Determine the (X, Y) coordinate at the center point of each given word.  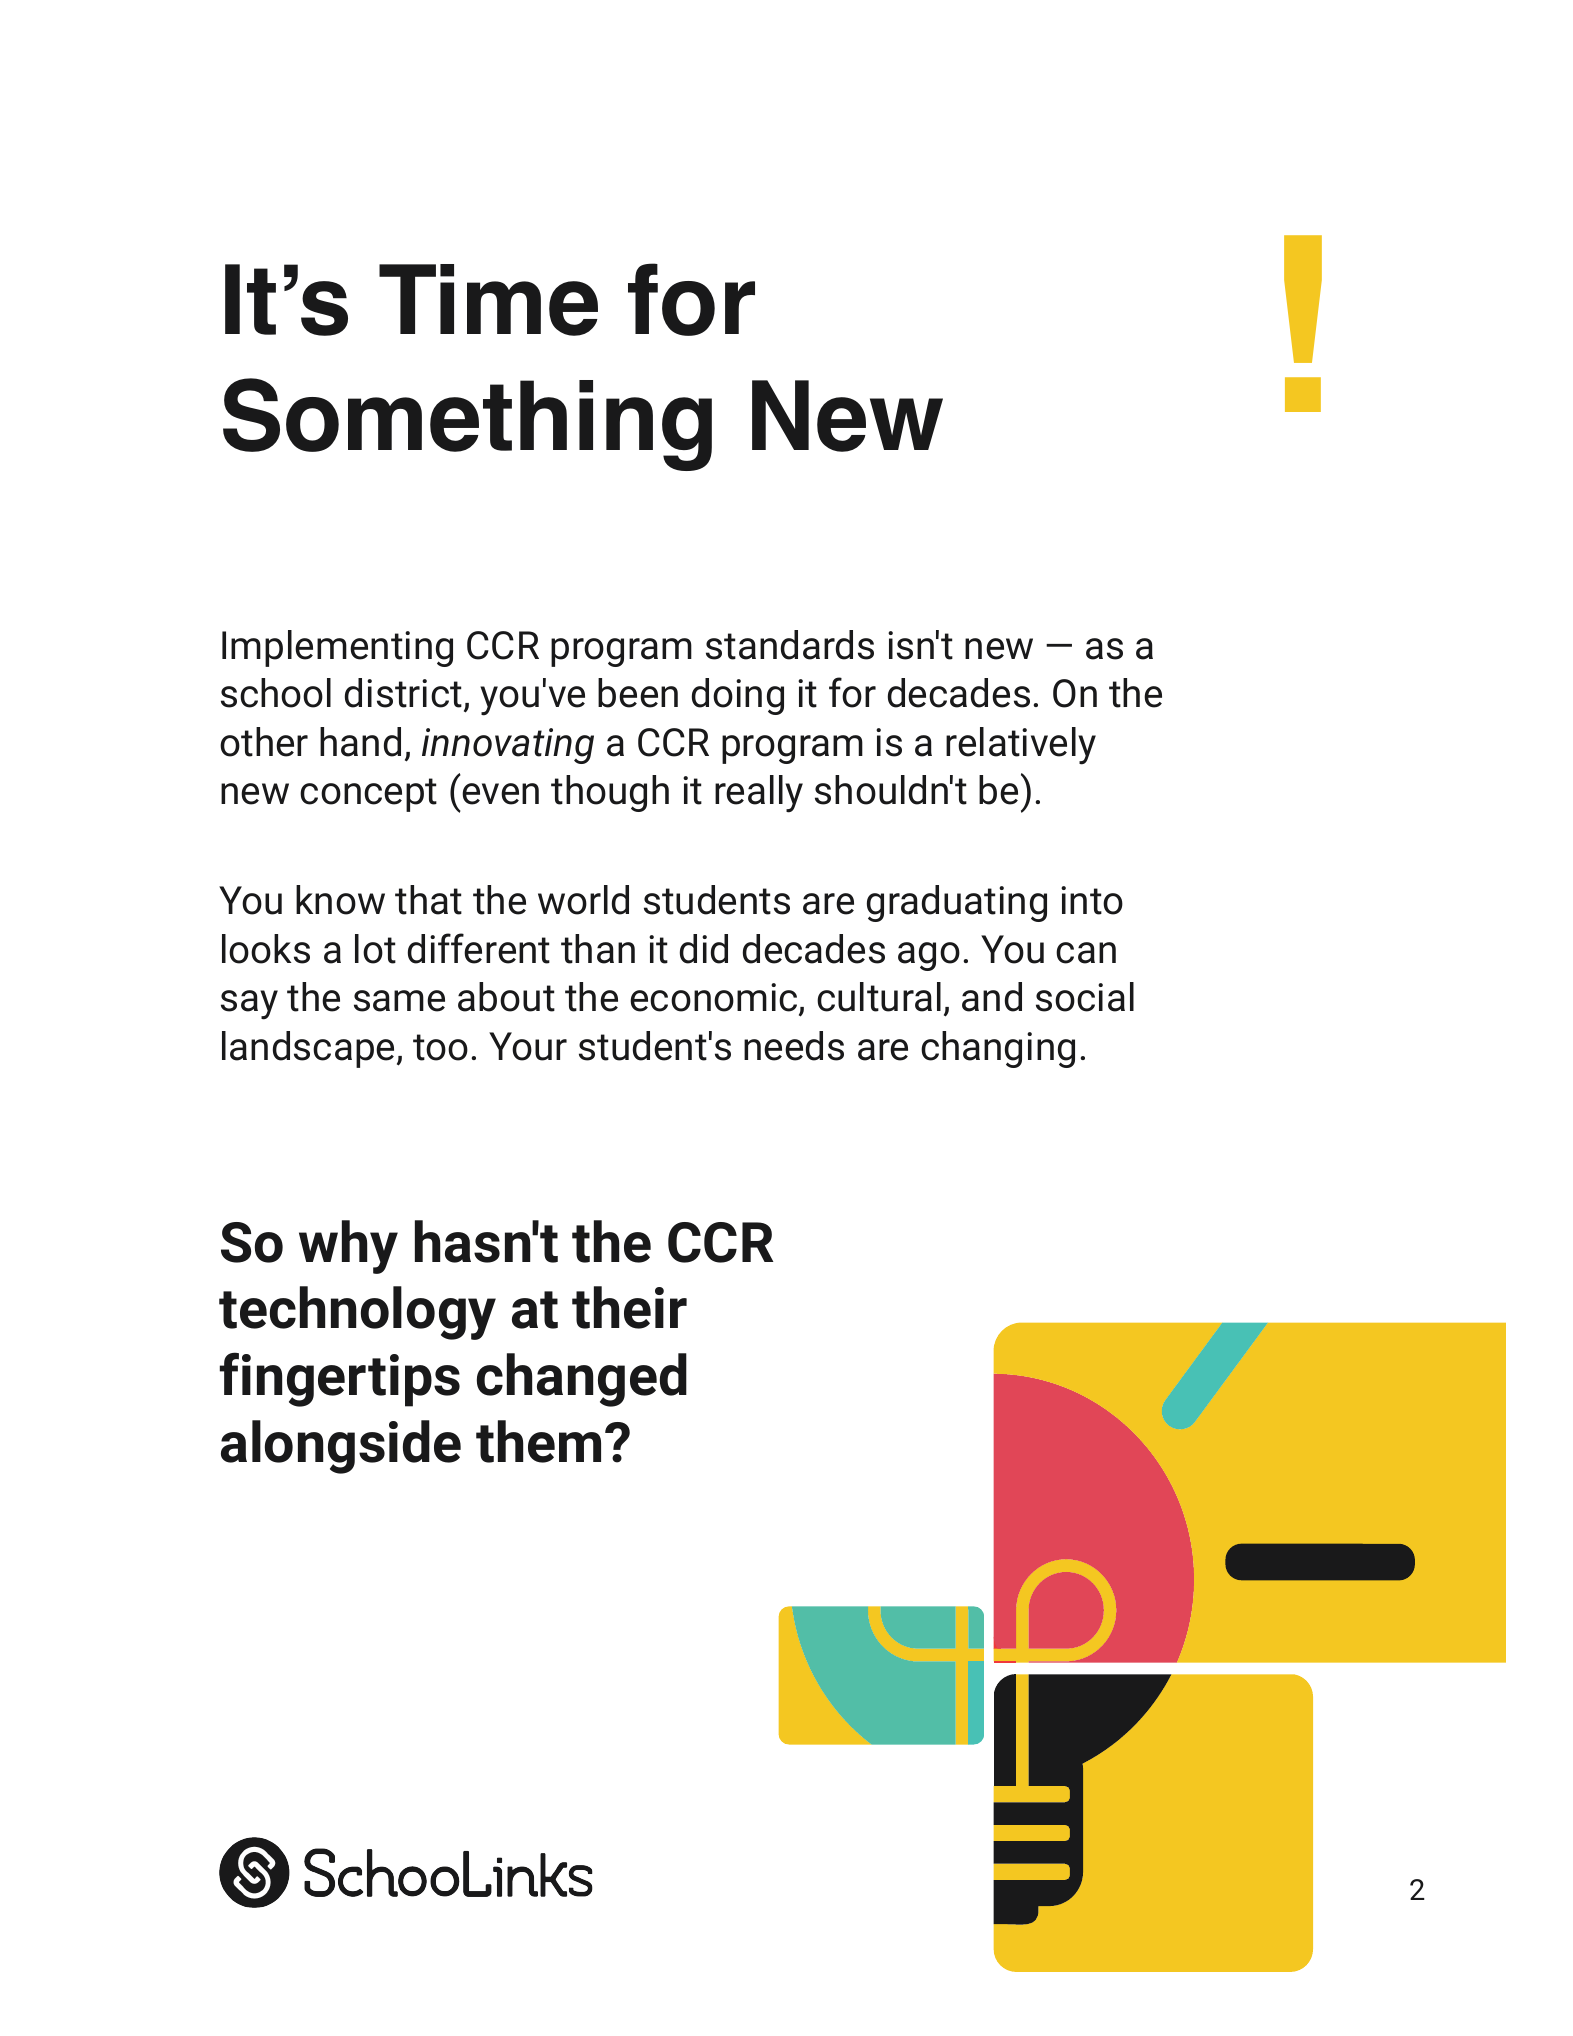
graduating (957, 903)
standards (790, 645)
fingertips (340, 1379)
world (583, 900)
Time (488, 300)
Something (467, 424)
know (340, 900)
